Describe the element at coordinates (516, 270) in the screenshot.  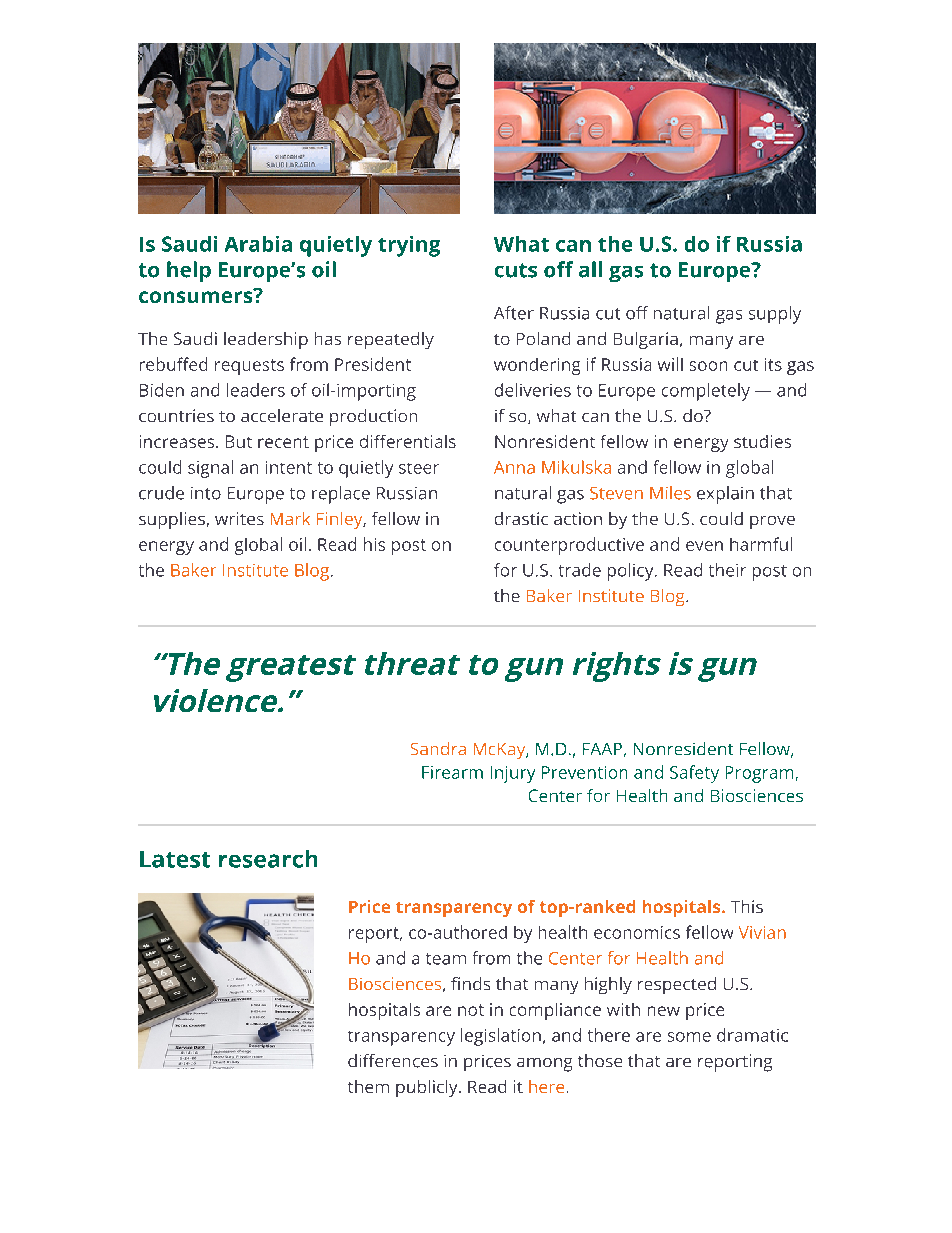
I see `cuts` at that location.
